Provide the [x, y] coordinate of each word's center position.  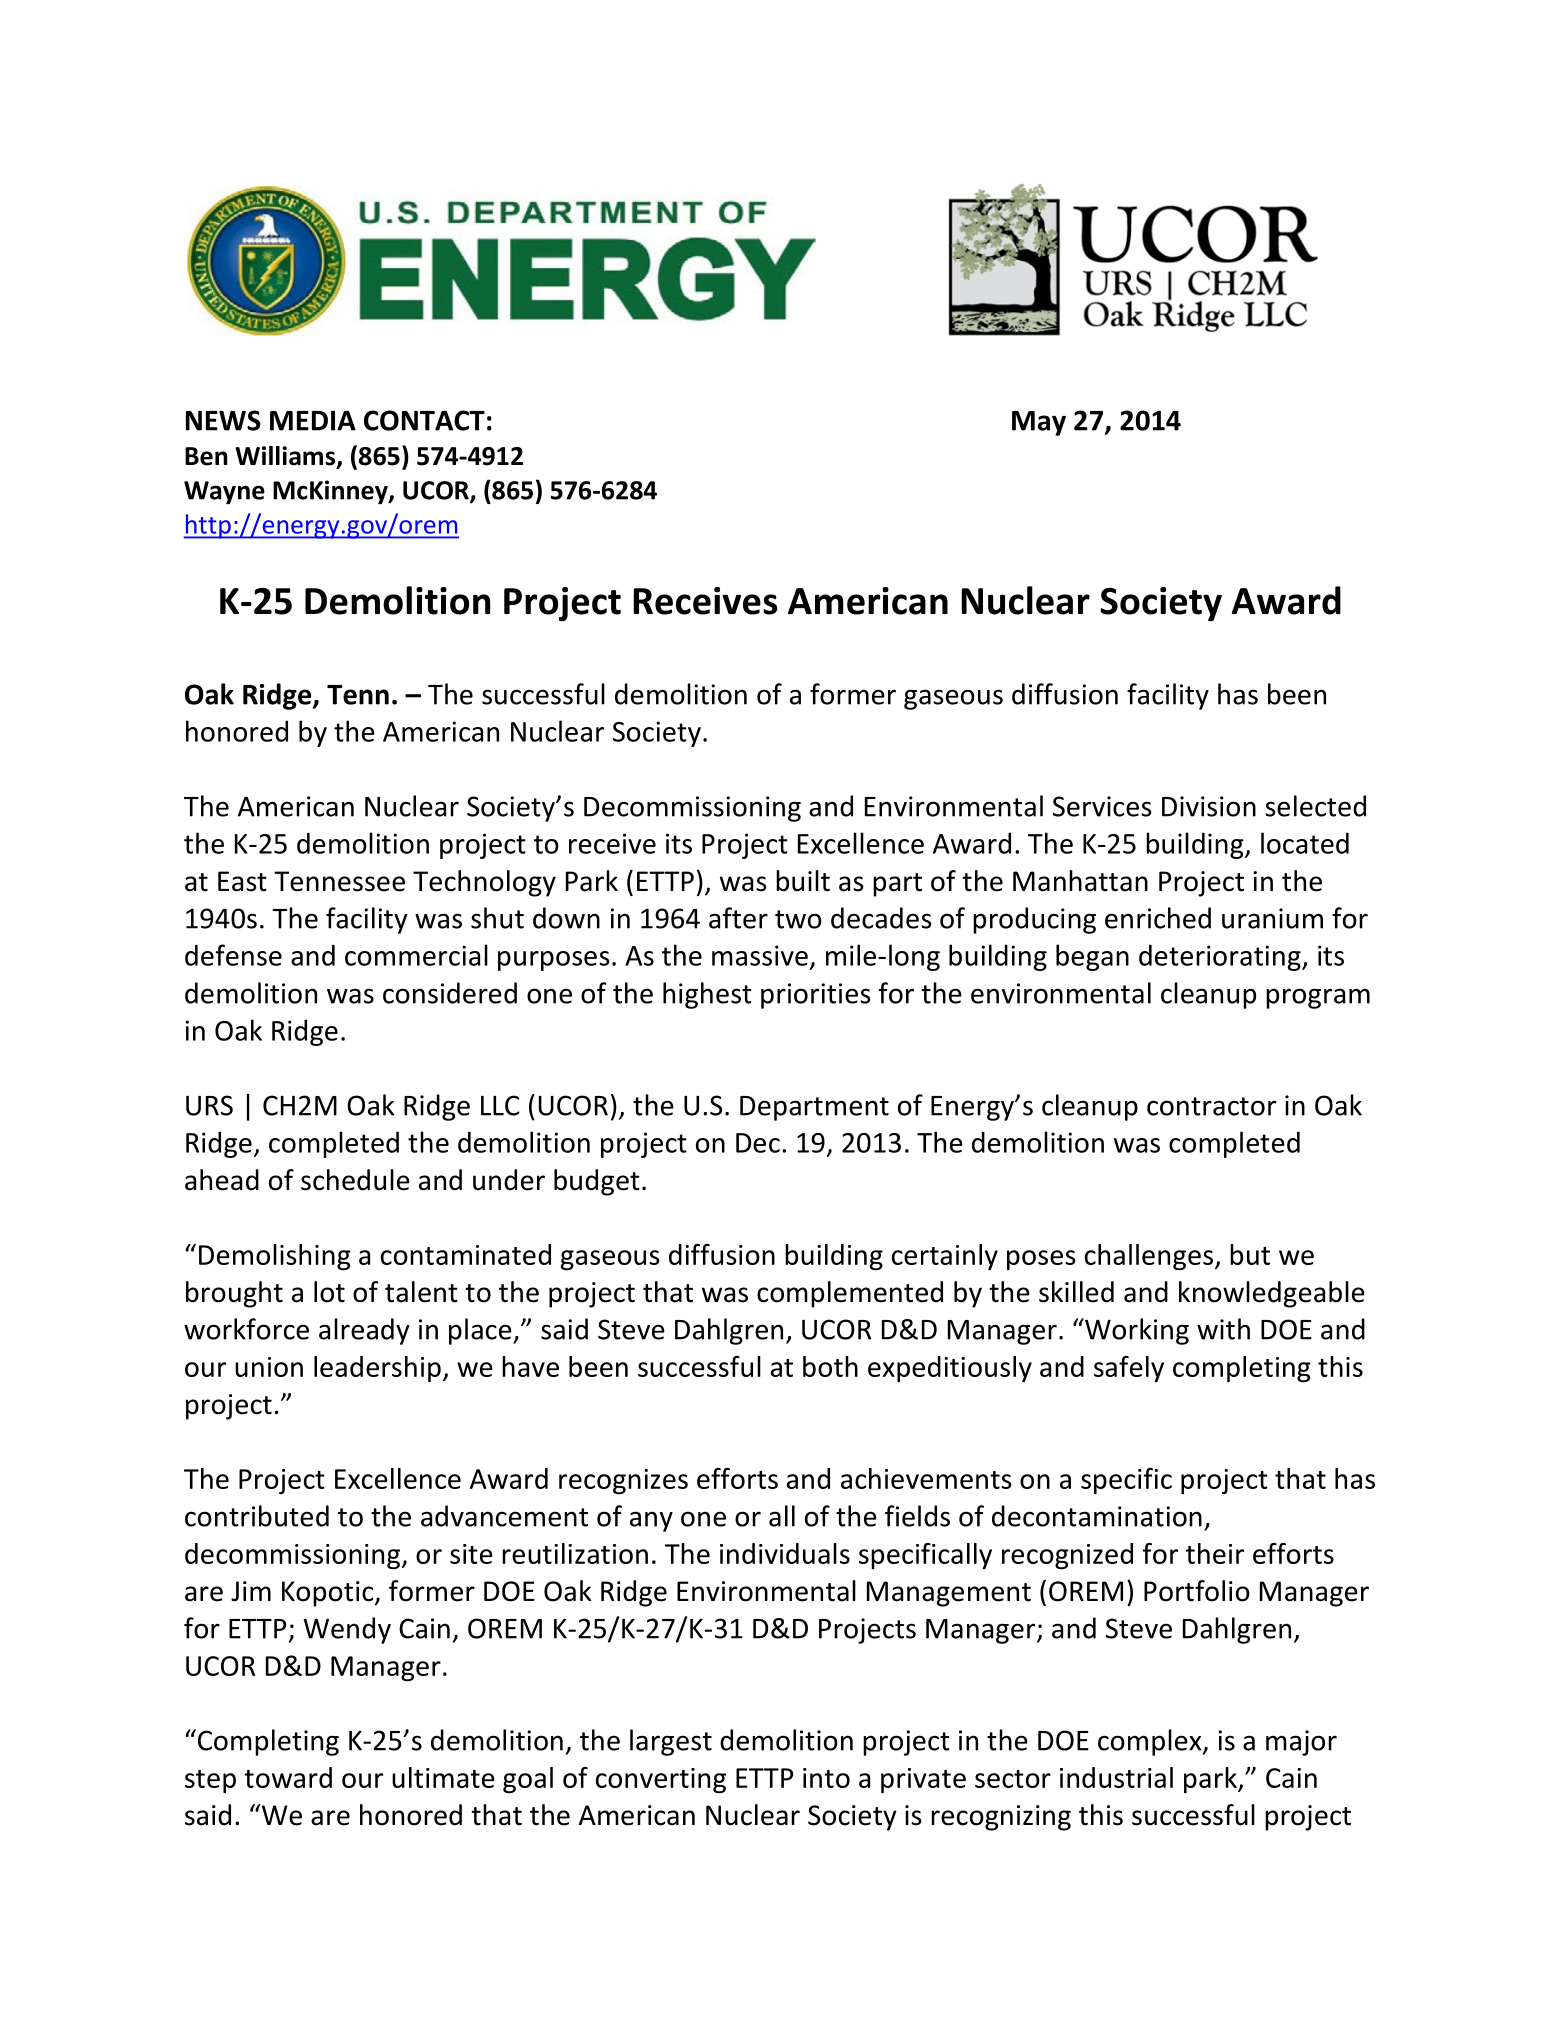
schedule [355, 1180]
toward [288, 1777]
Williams [286, 457]
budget [597, 1182]
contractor [1211, 1106]
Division [1209, 806]
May [1039, 423]
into [826, 1778]
